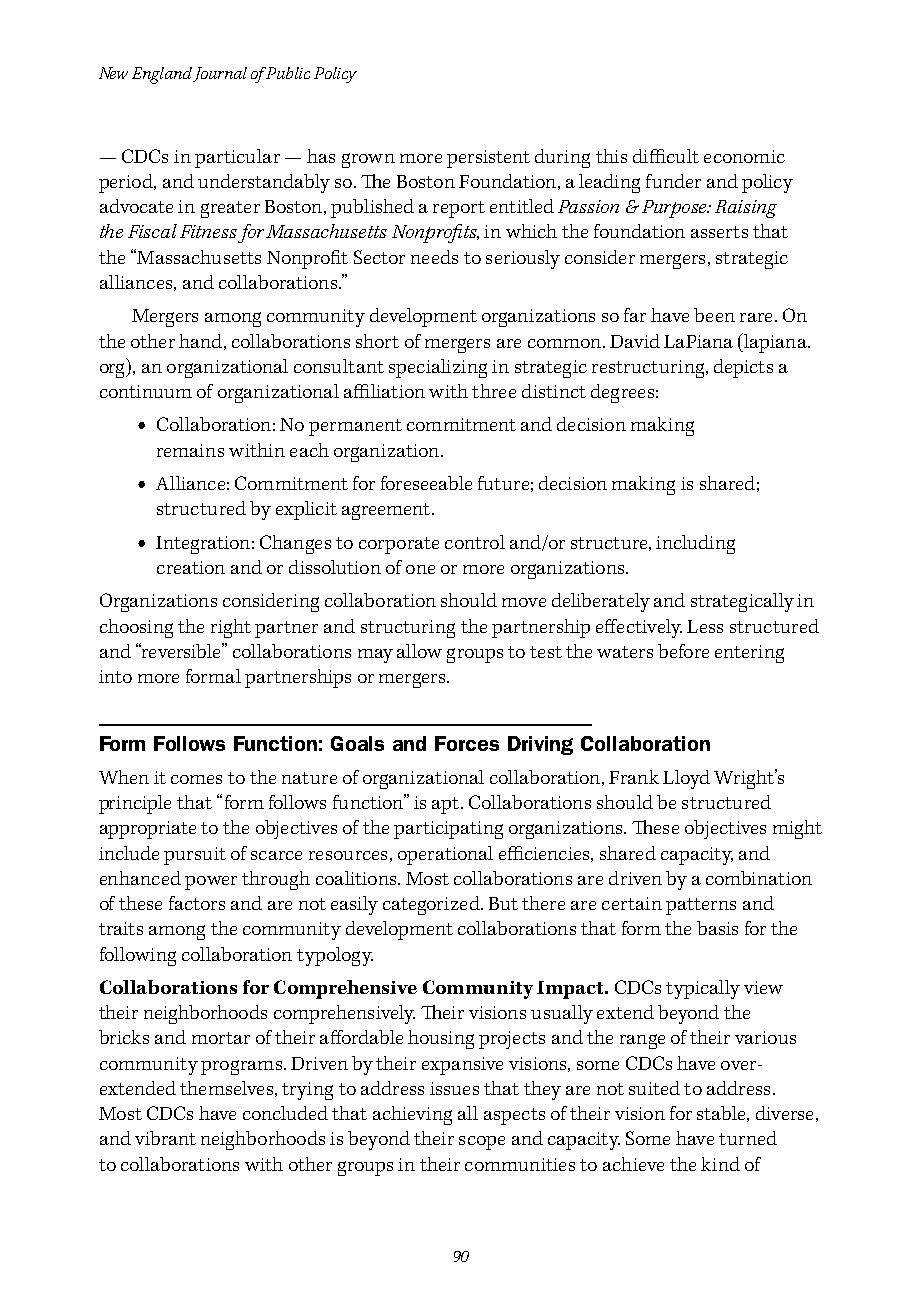  Describe the element at coordinates (447, 805) in the screenshot. I see `apt` at that location.
